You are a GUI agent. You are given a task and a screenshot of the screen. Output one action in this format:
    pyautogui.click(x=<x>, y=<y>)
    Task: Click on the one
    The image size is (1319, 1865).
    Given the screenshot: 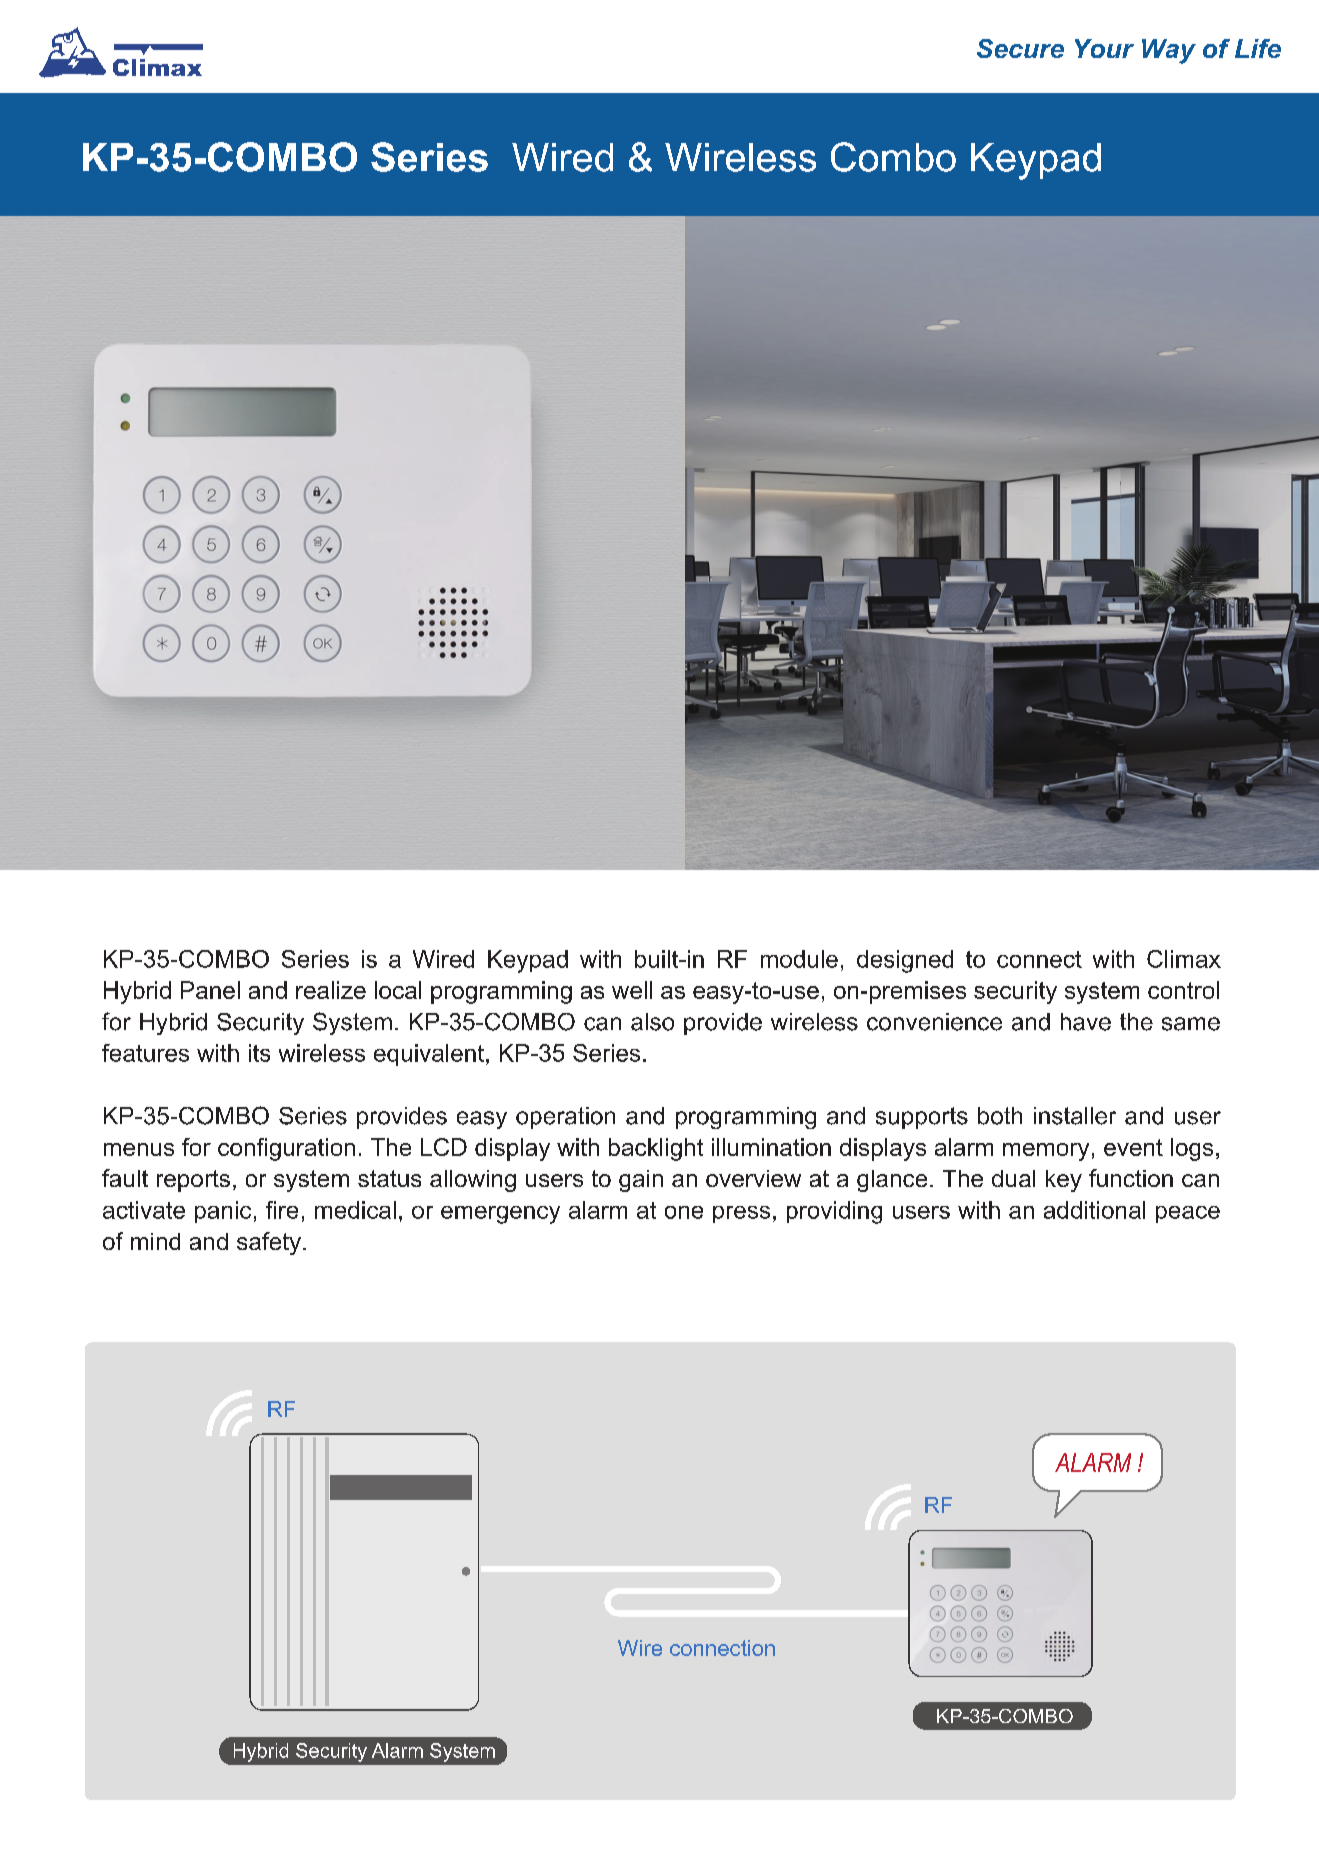 What is the action you would take?
    pyautogui.click(x=684, y=1212)
